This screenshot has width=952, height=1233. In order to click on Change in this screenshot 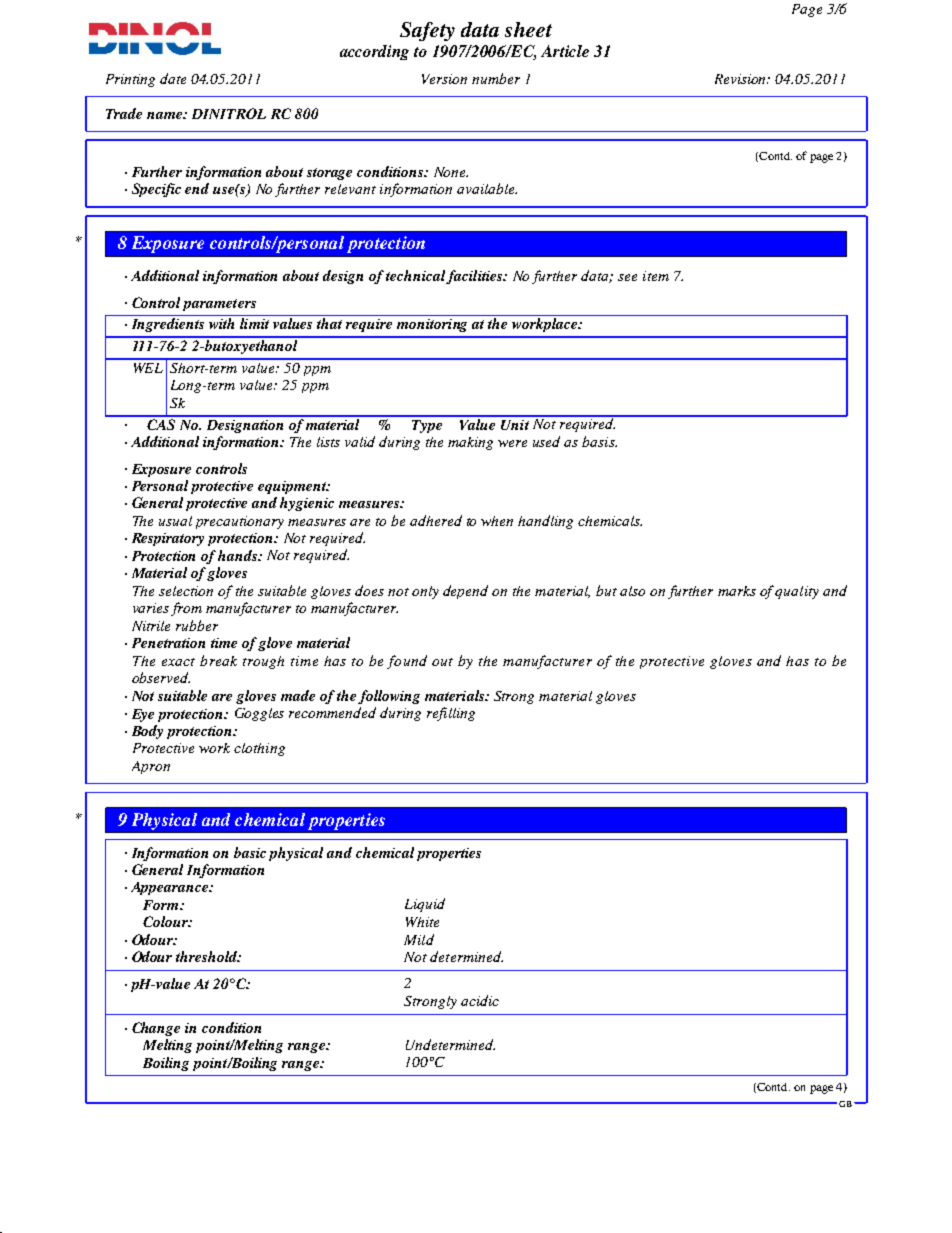, I will do `click(156, 1029)`.
